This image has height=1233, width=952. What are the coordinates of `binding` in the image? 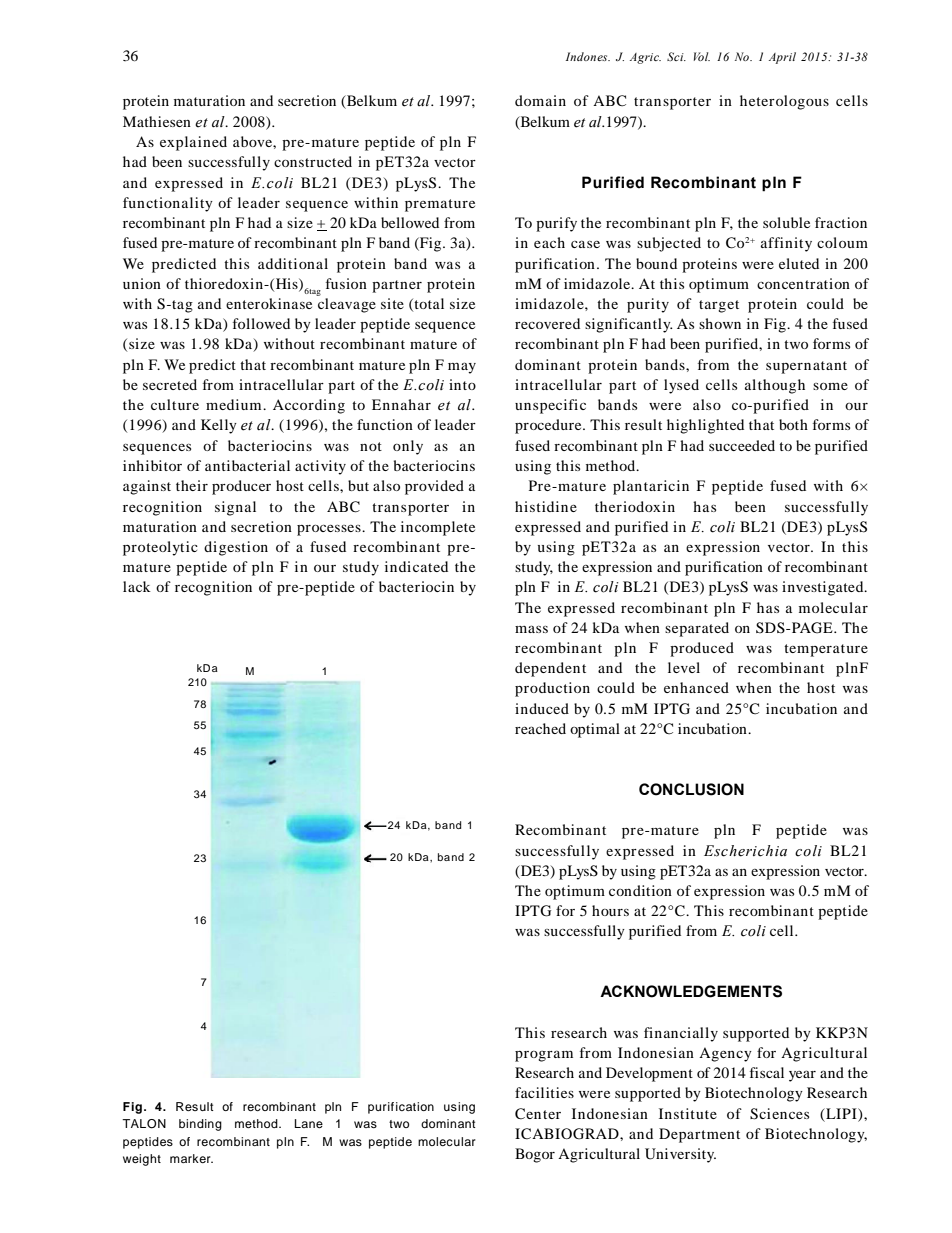 It's located at (200, 1125).
